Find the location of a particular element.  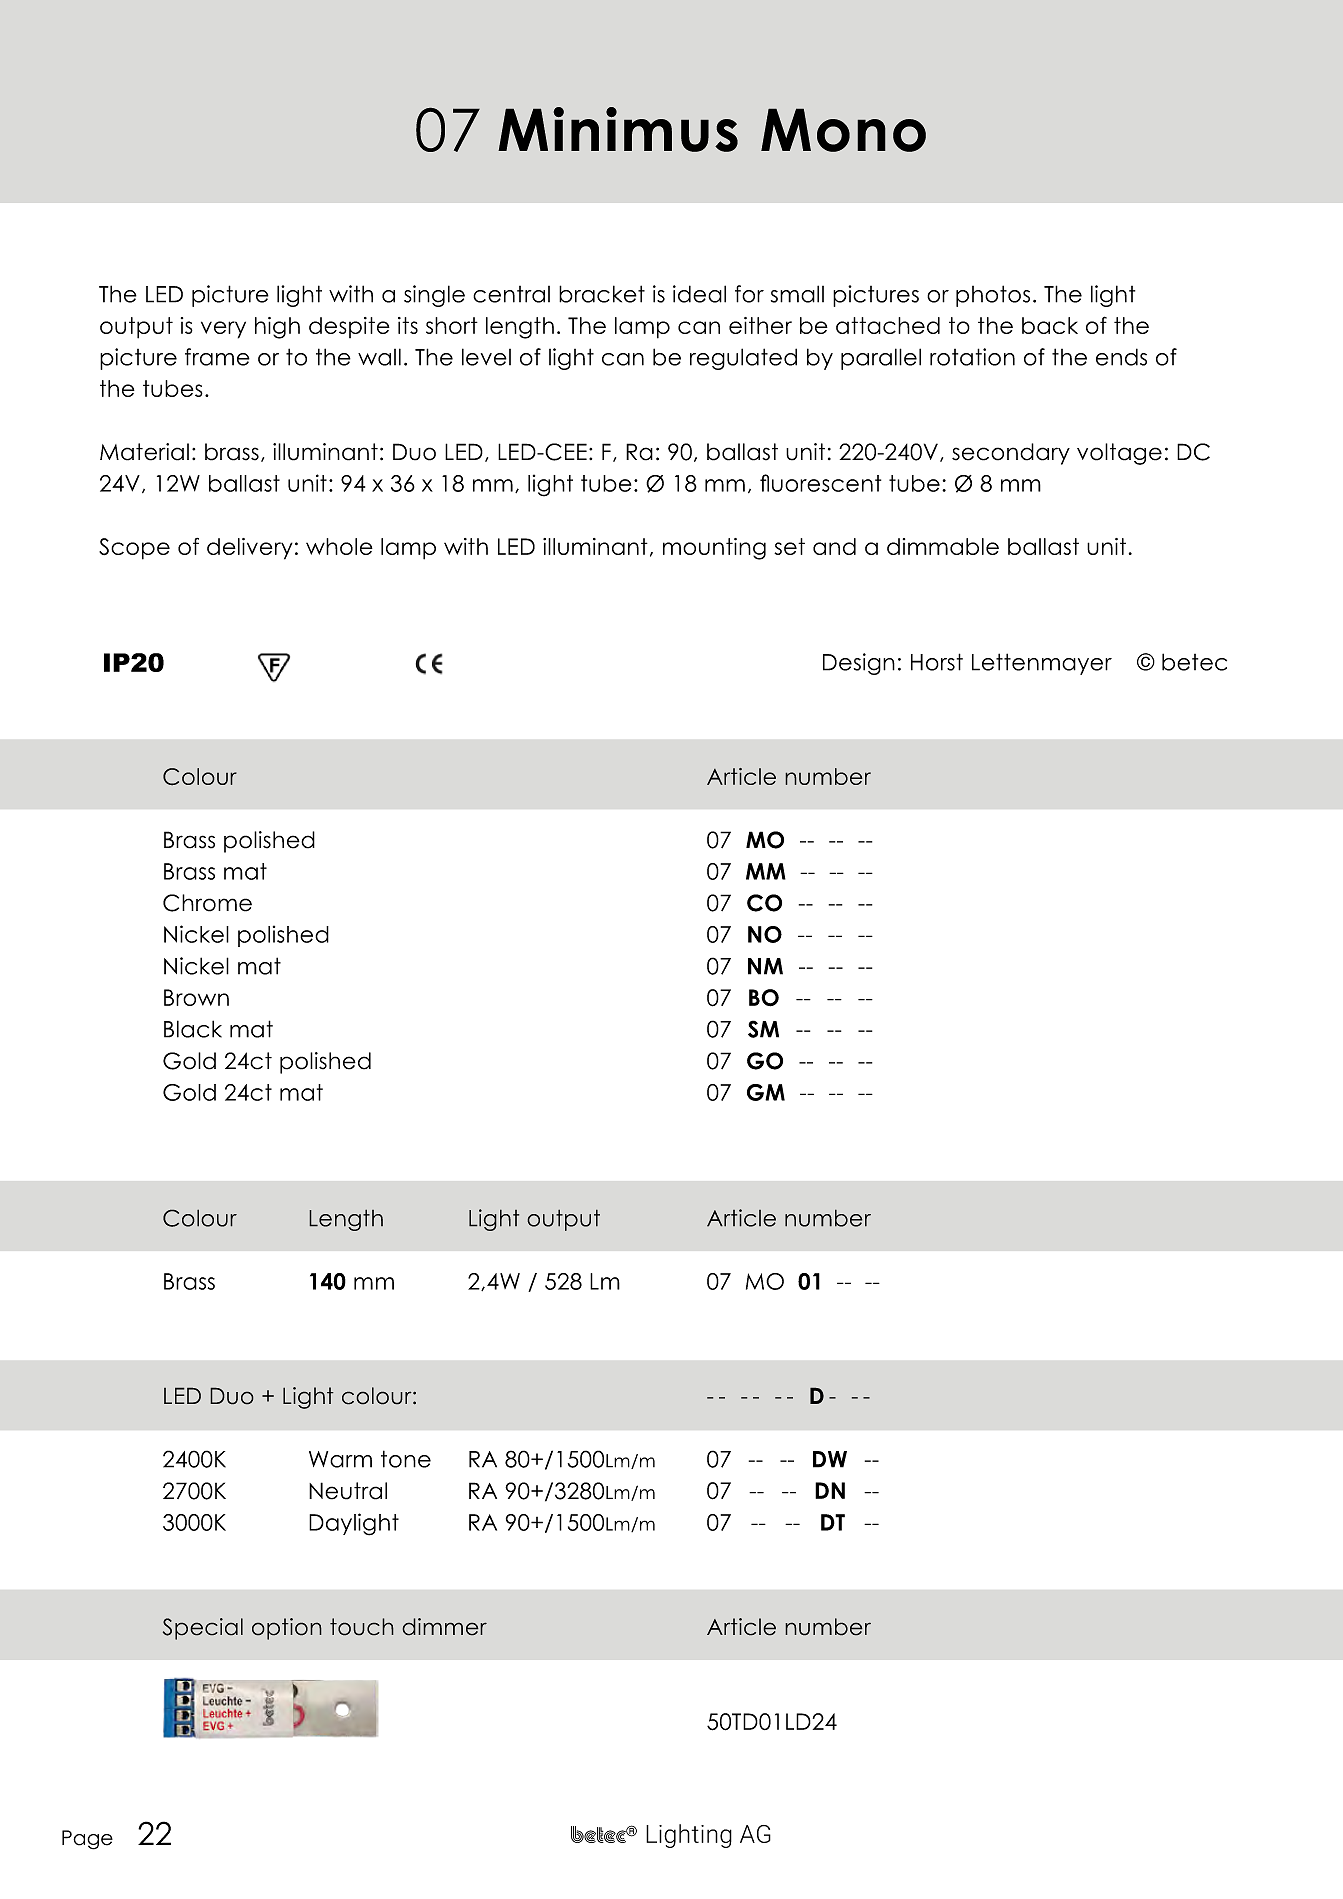

Horst is located at coordinates (937, 662).
